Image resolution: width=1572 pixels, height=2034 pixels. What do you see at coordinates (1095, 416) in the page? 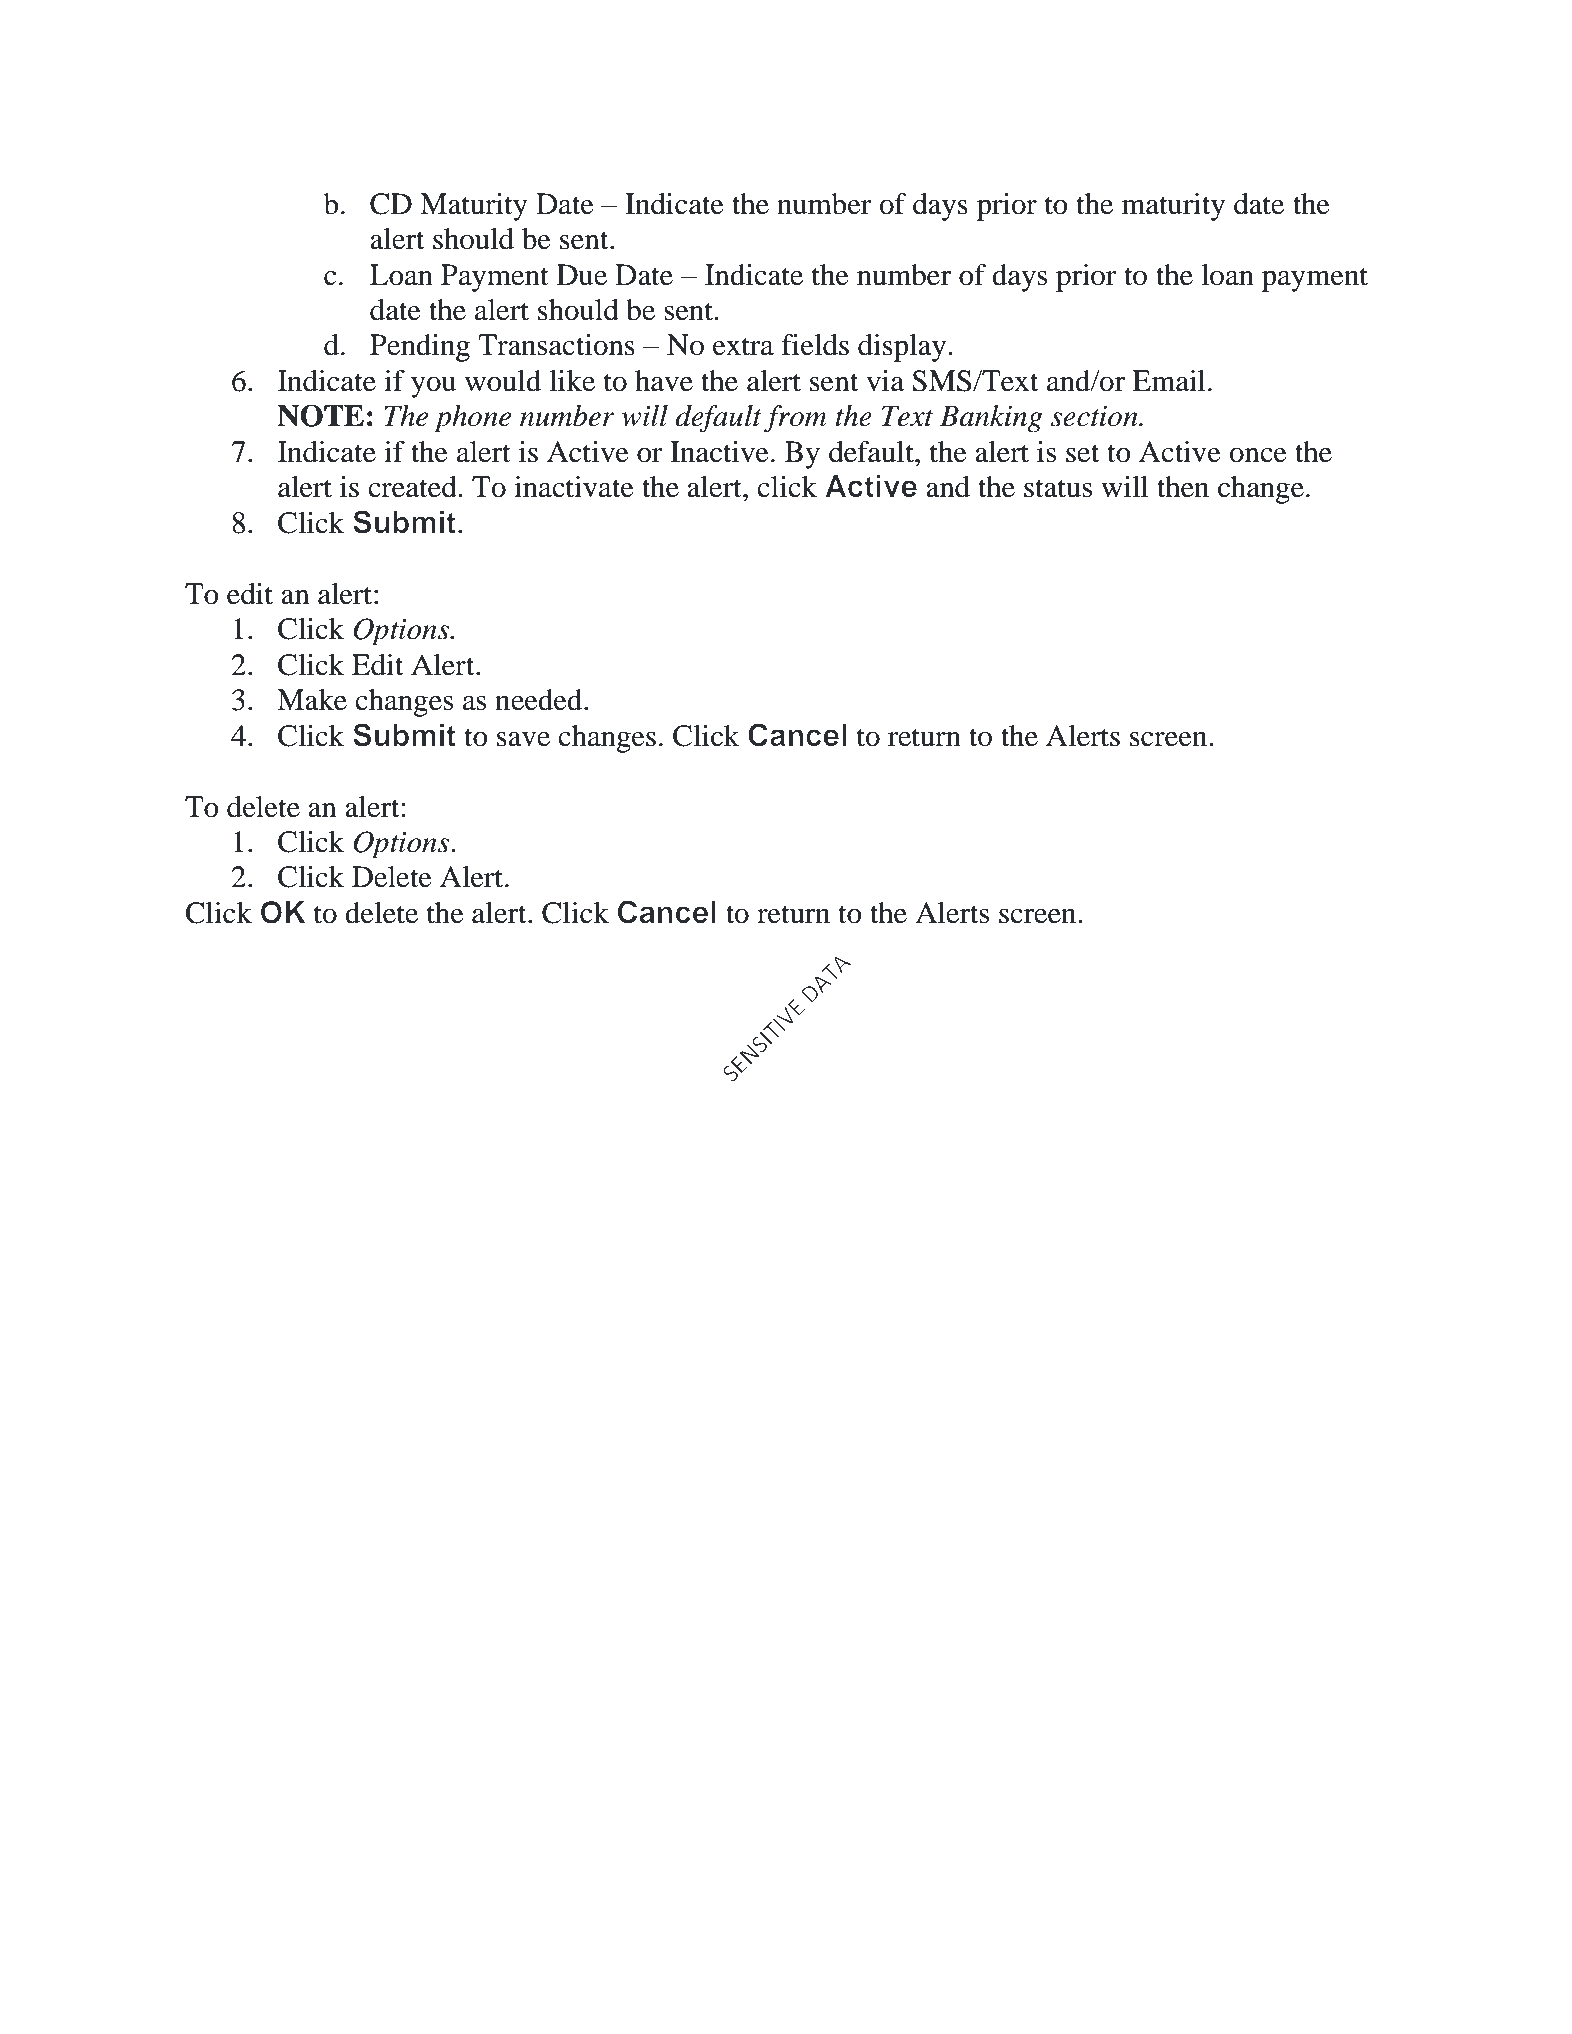
I see `section` at bounding box center [1095, 416].
